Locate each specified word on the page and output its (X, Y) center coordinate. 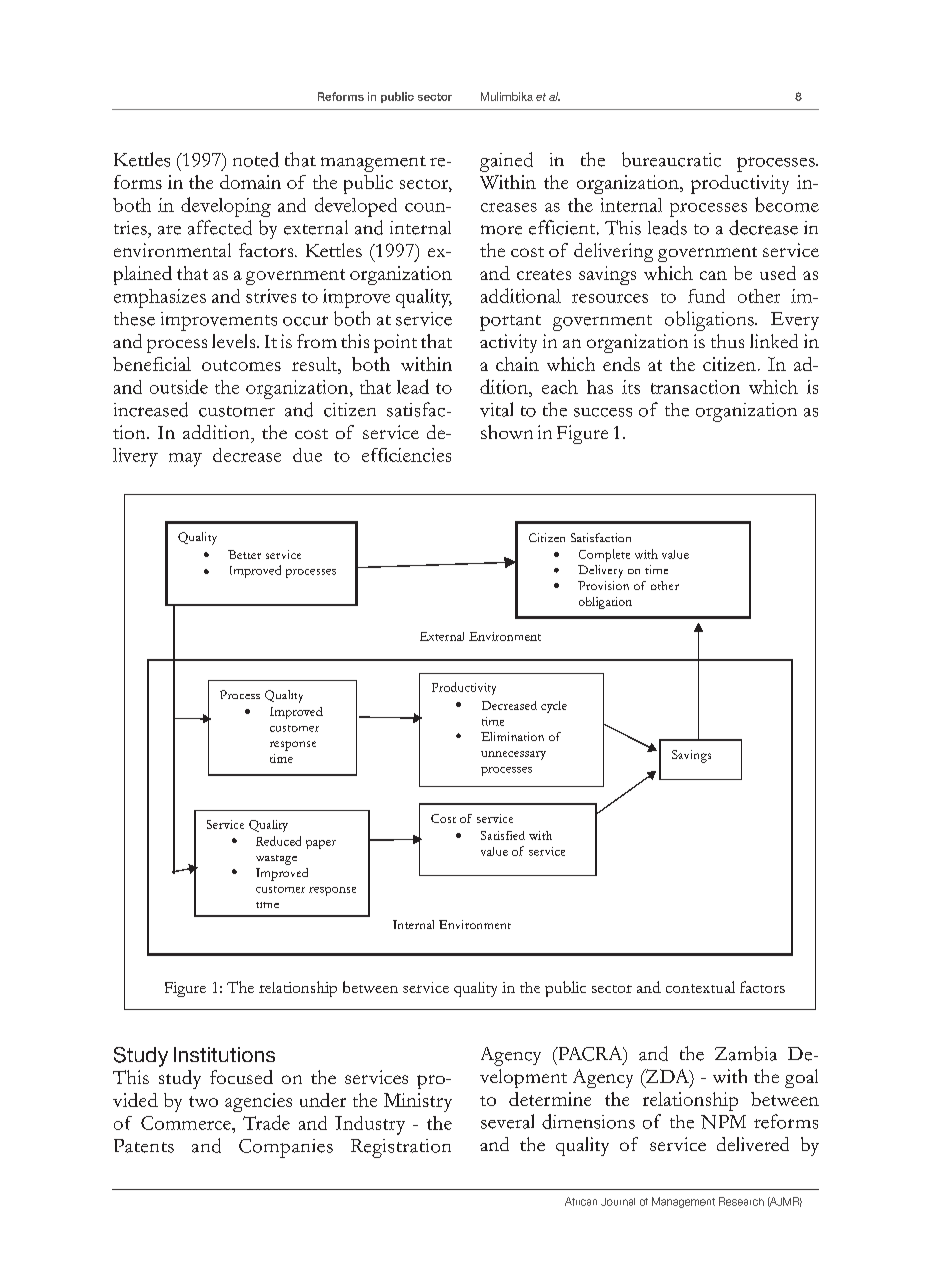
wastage (276, 860)
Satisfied (503, 835)
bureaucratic (671, 159)
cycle (554, 707)
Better (244, 554)
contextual (700, 987)
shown (507, 432)
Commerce (187, 1123)
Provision (603, 585)
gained (506, 162)
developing (226, 207)
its (631, 387)
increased (151, 409)
